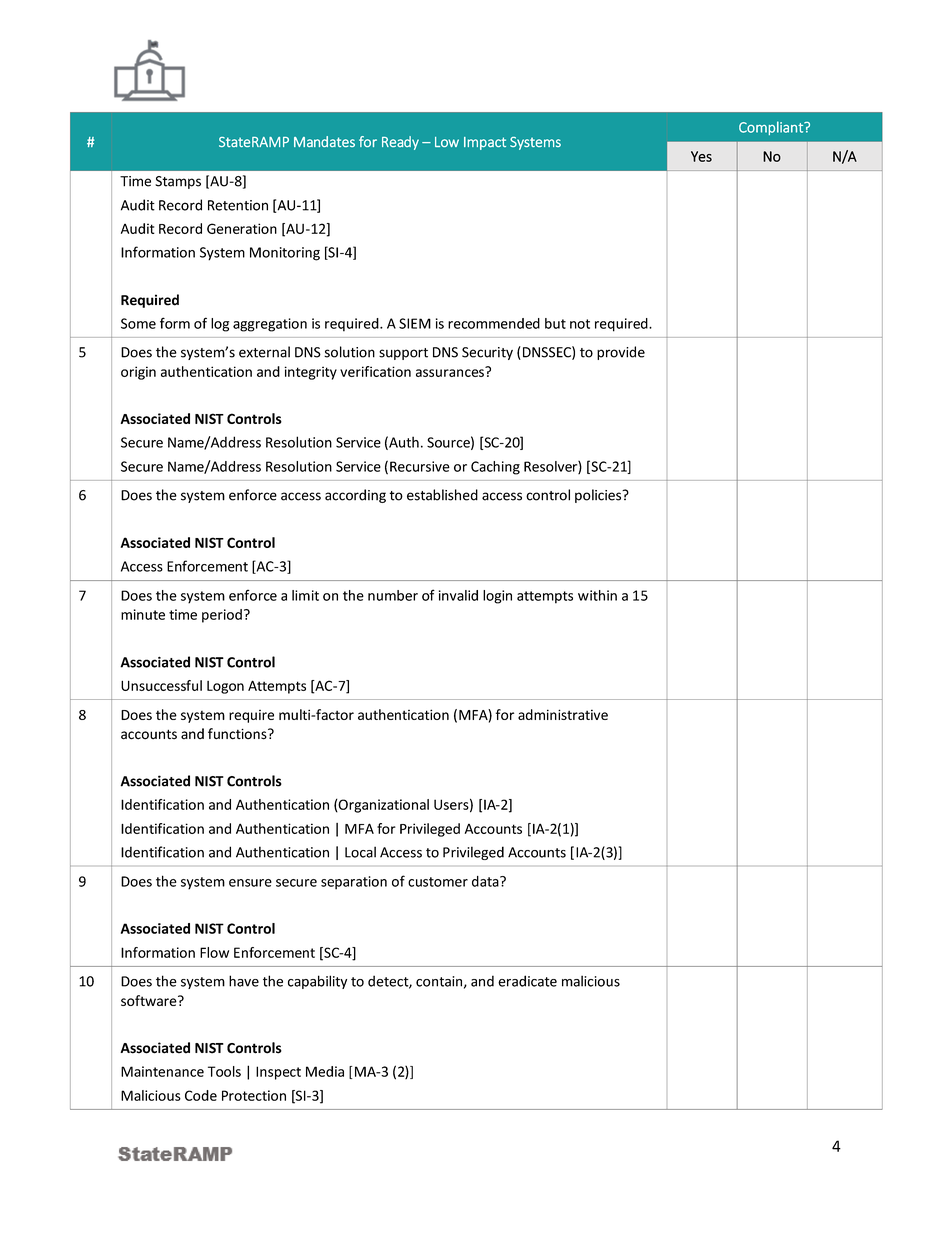 The height and width of the screenshot is (1233, 952). Describe the element at coordinates (325, 1071) in the screenshot. I see `Media` at that location.
